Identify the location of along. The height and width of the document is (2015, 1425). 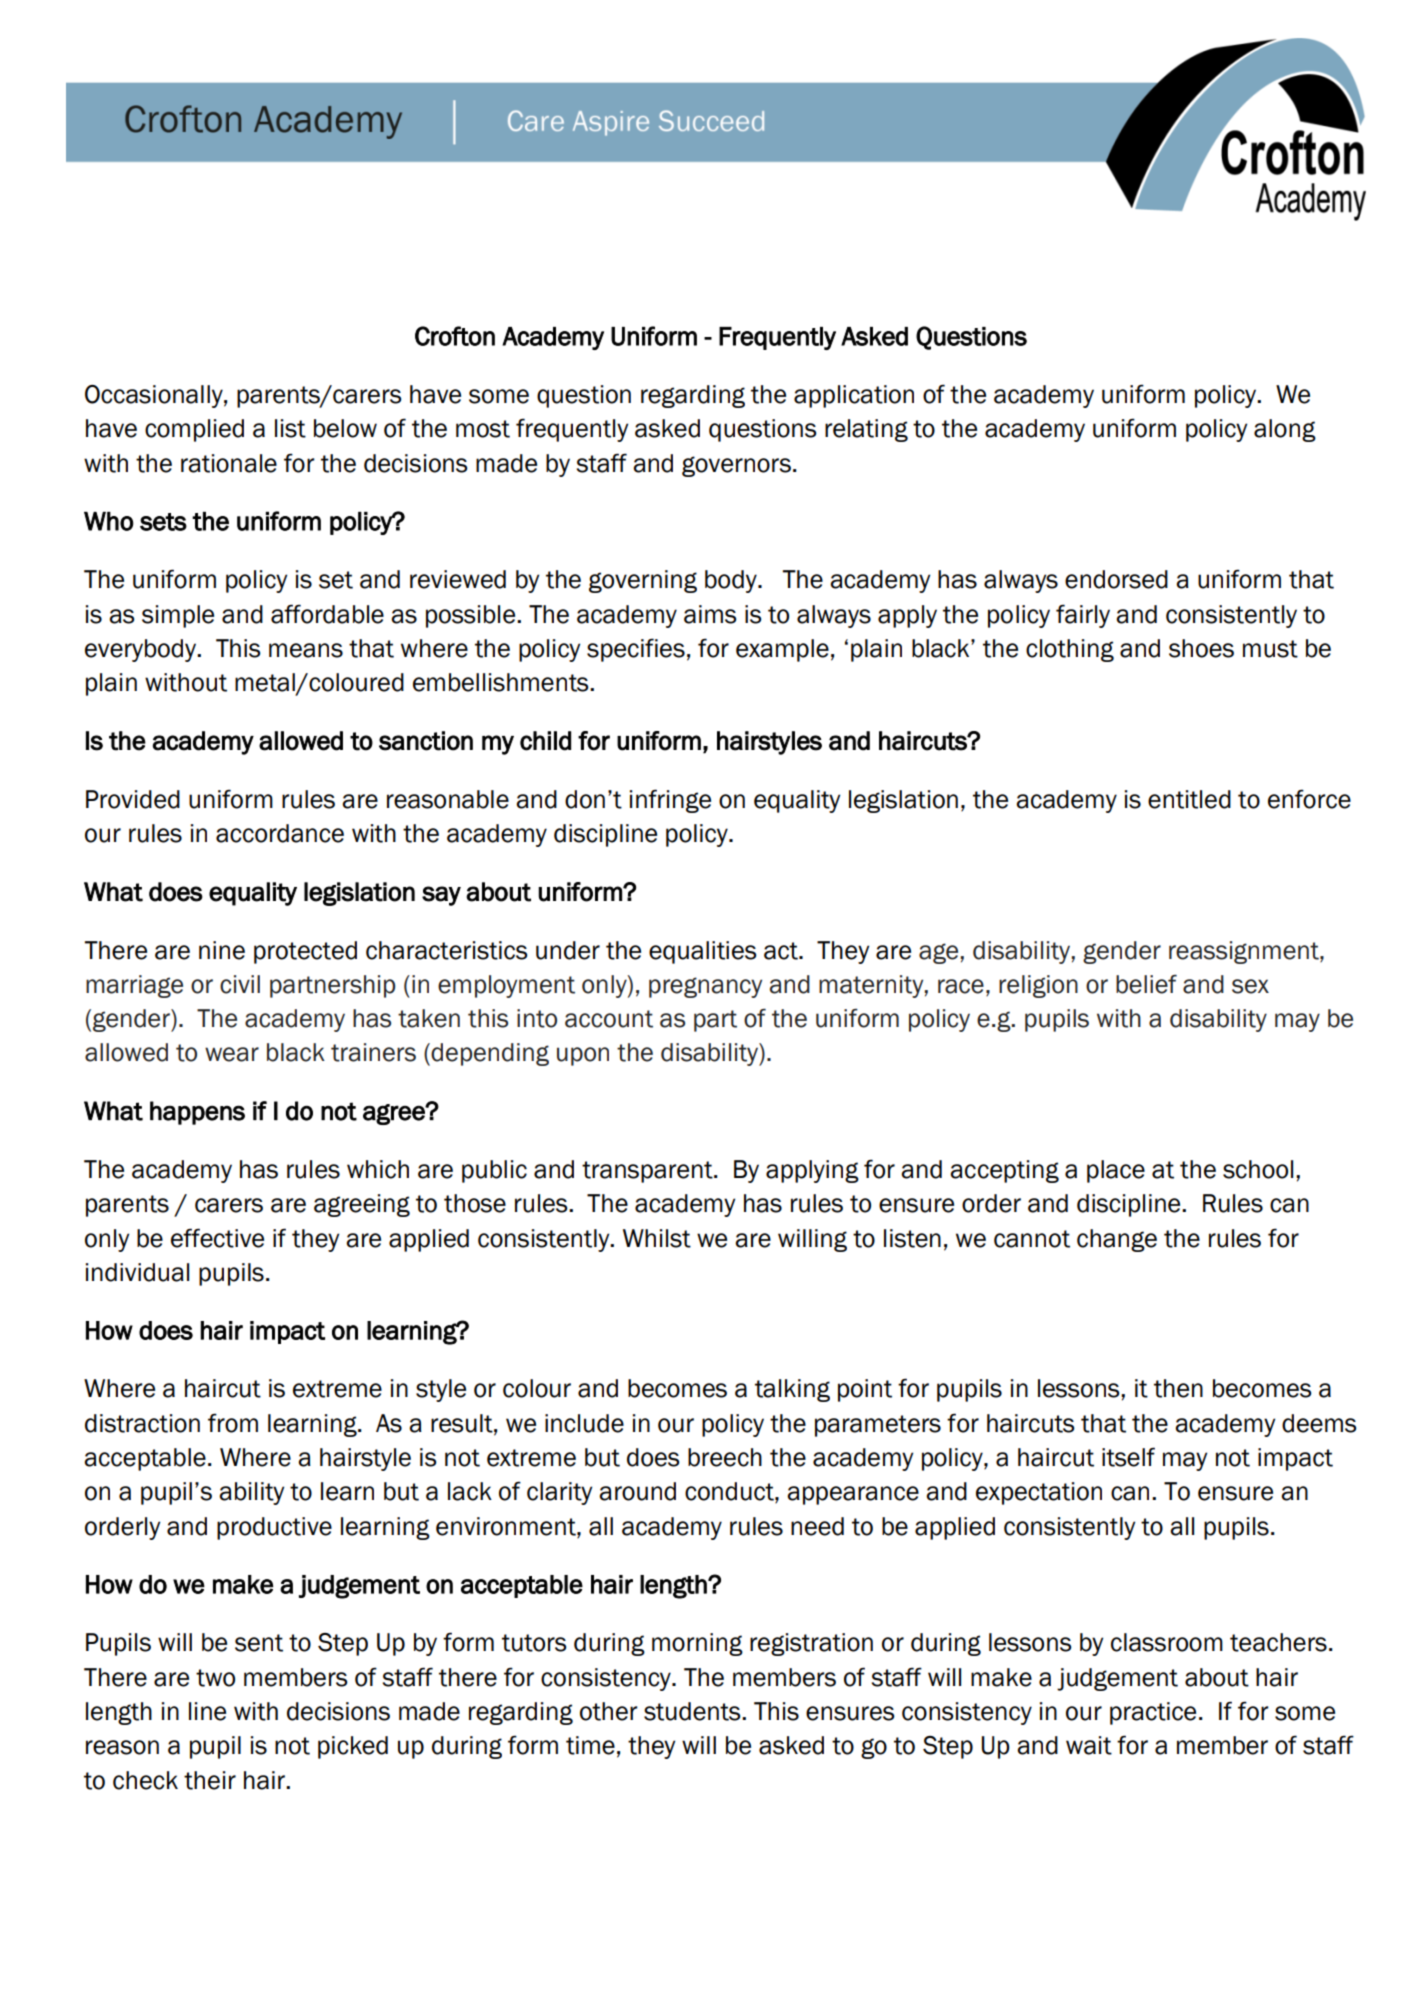
(1285, 430).
